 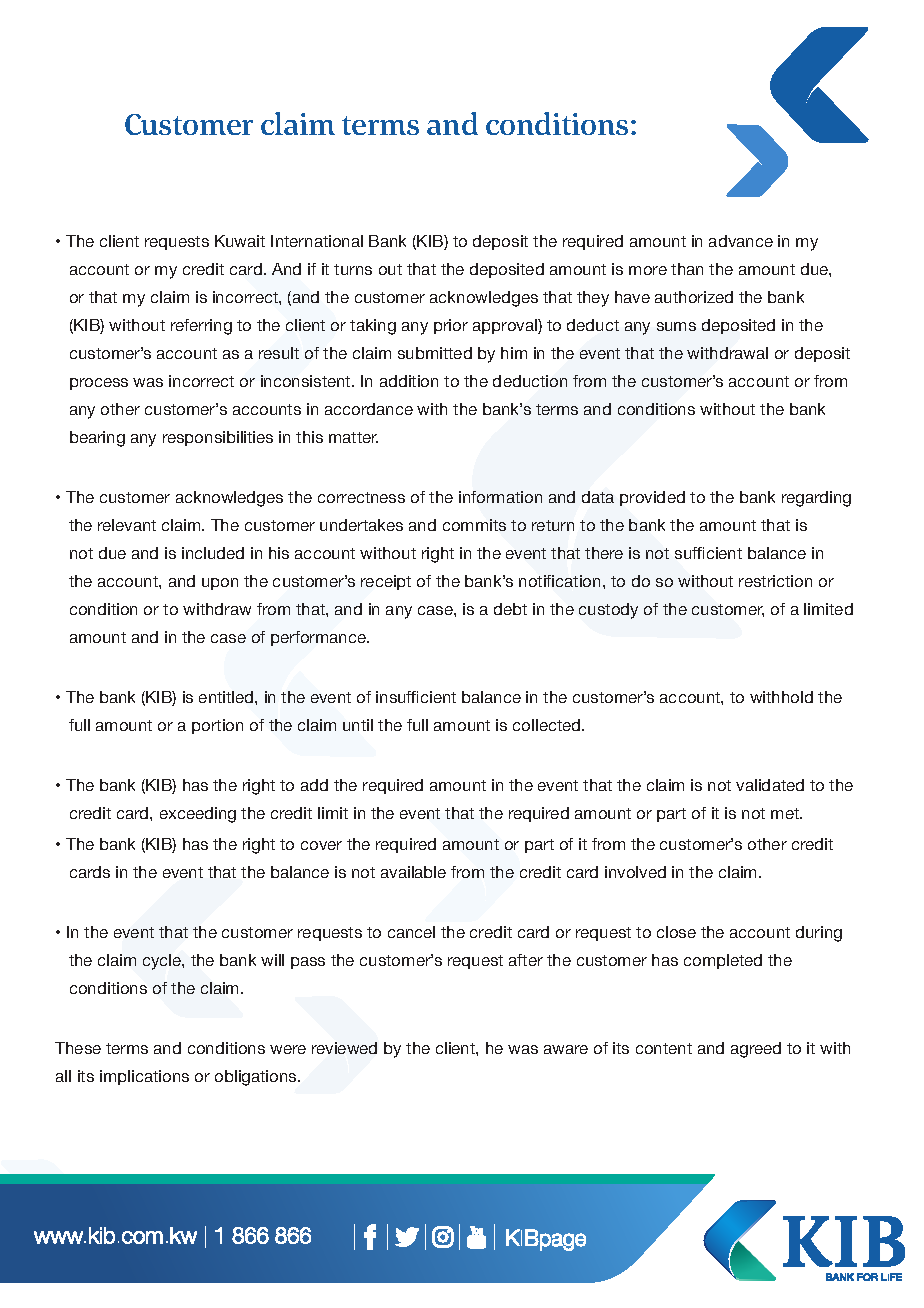 I want to click on reviewed, so click(x=344, y=1048).
